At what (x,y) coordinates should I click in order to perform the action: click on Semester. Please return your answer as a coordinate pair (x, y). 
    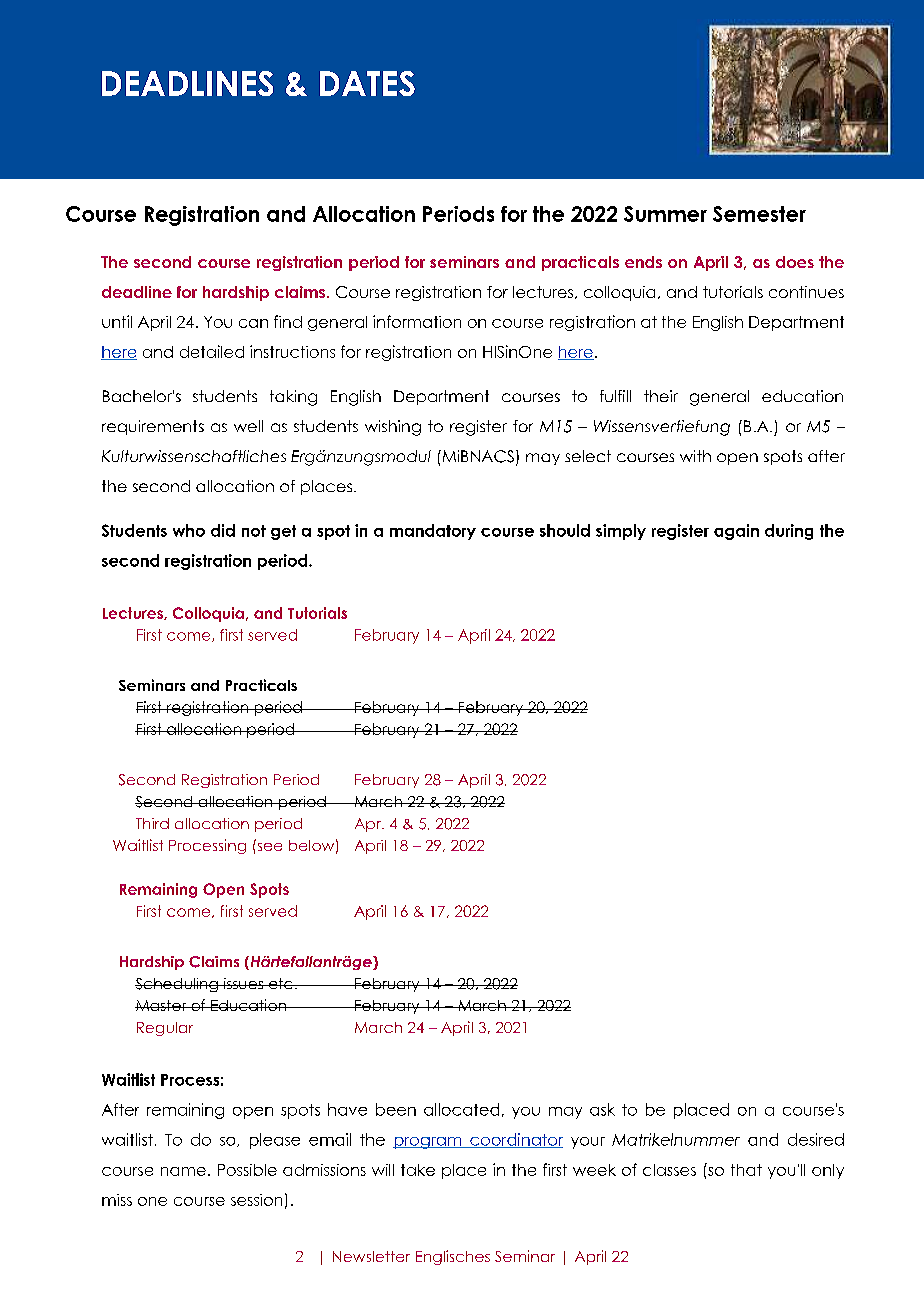
    Looking at the image, I should click on (759, 214).
